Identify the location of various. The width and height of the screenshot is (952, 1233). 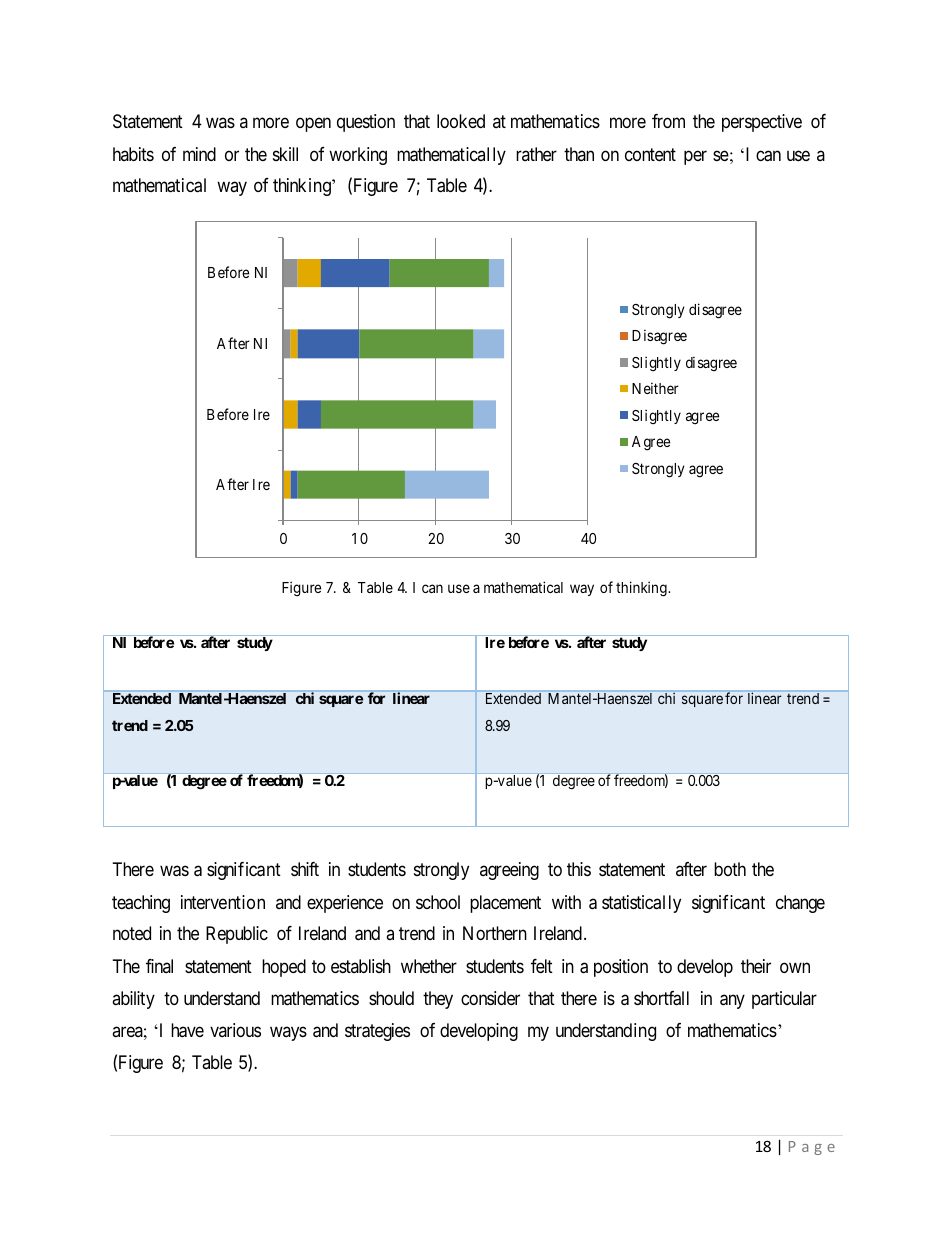
(235, 1030).
